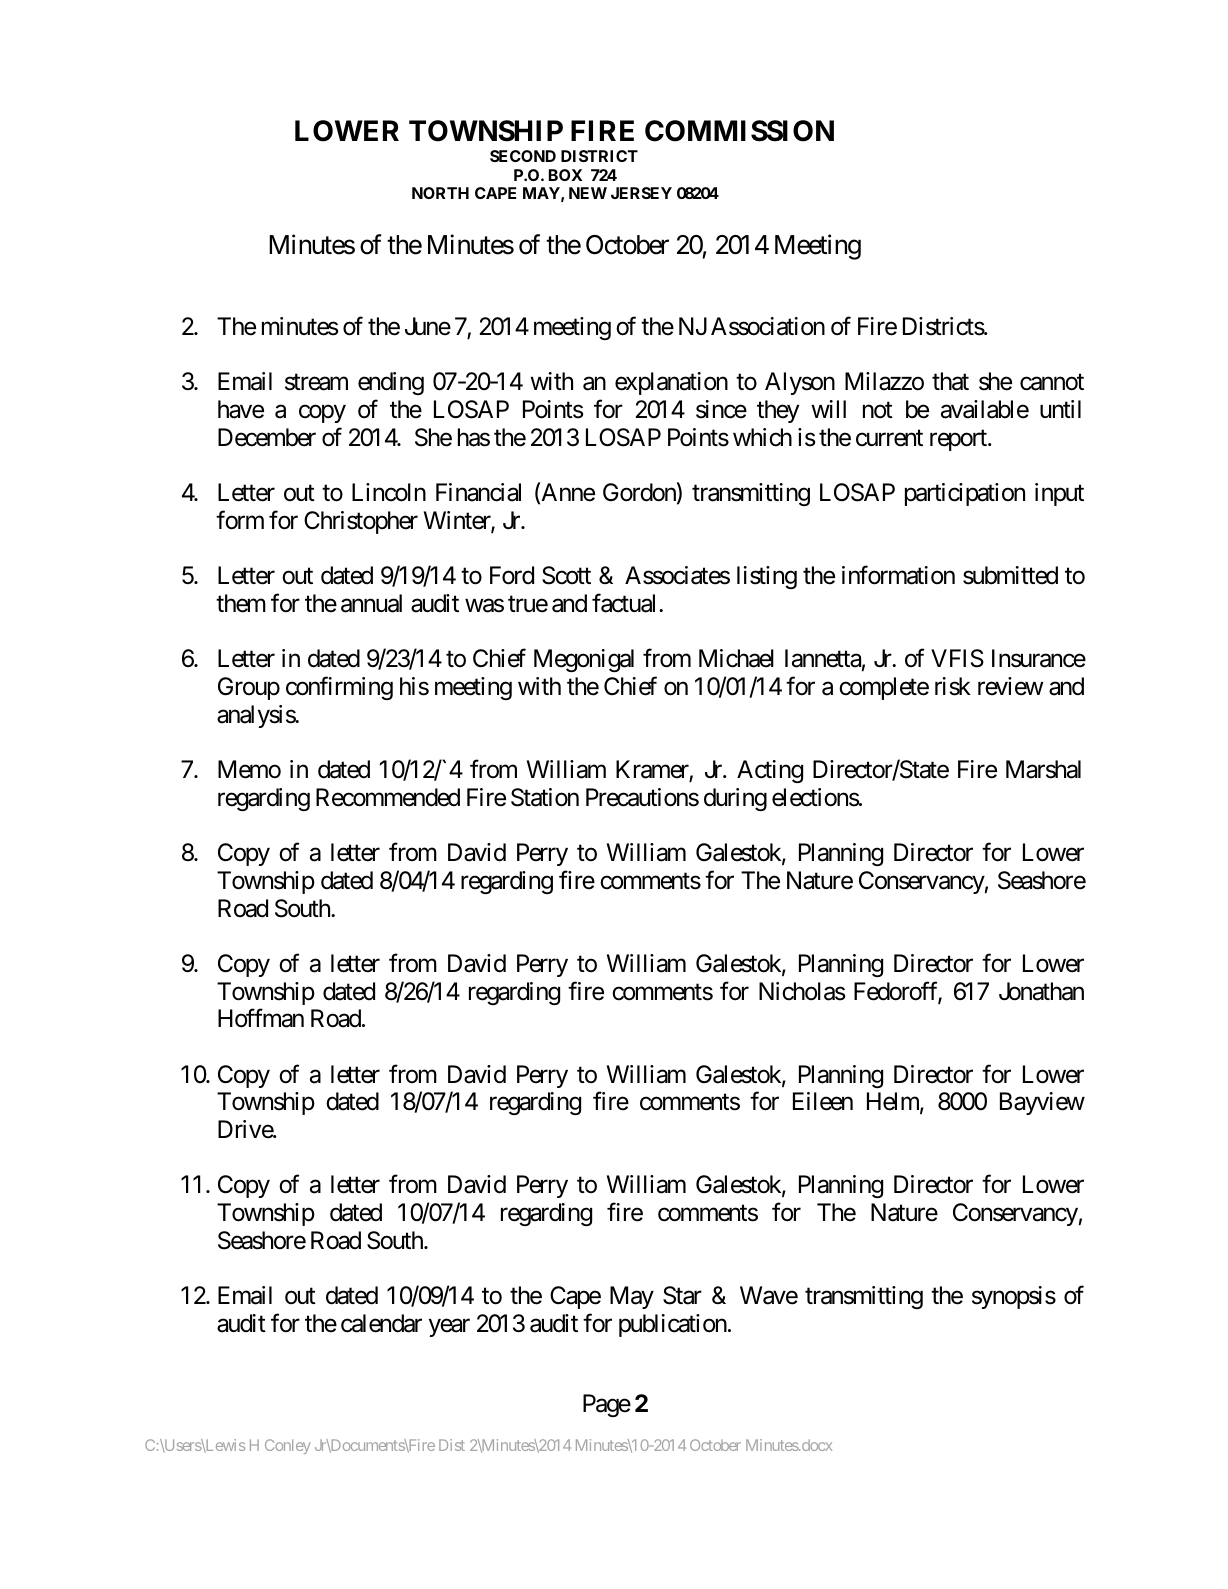  Describe the element at coordinates (1010, 575) in the screenshot. I see `submitted` at that location.
